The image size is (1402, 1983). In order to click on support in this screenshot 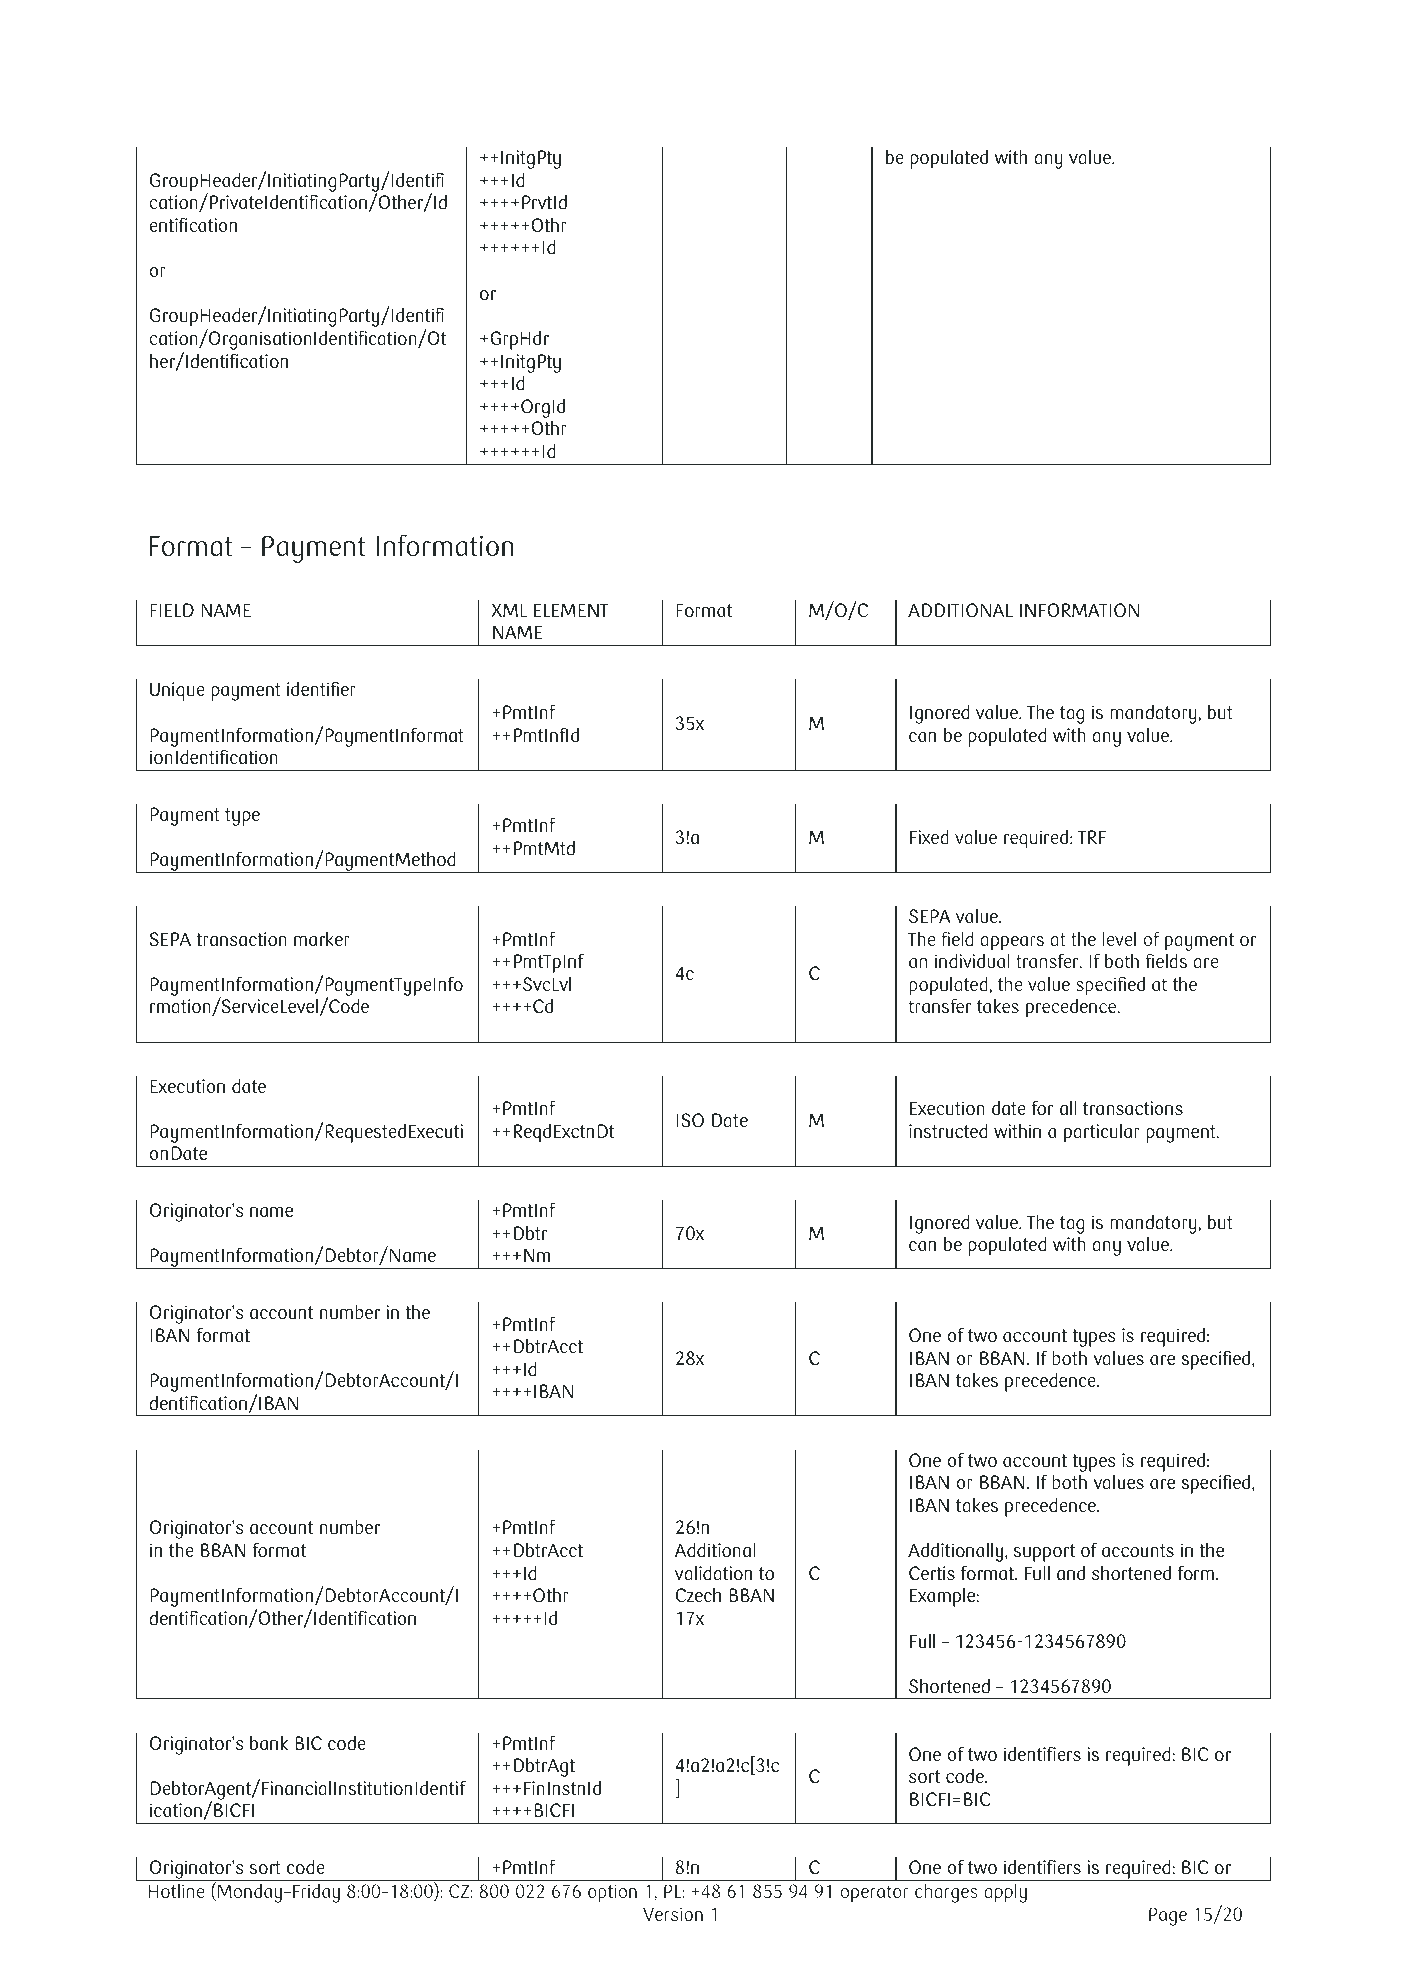, I will do `click(1044, 1553)`.
